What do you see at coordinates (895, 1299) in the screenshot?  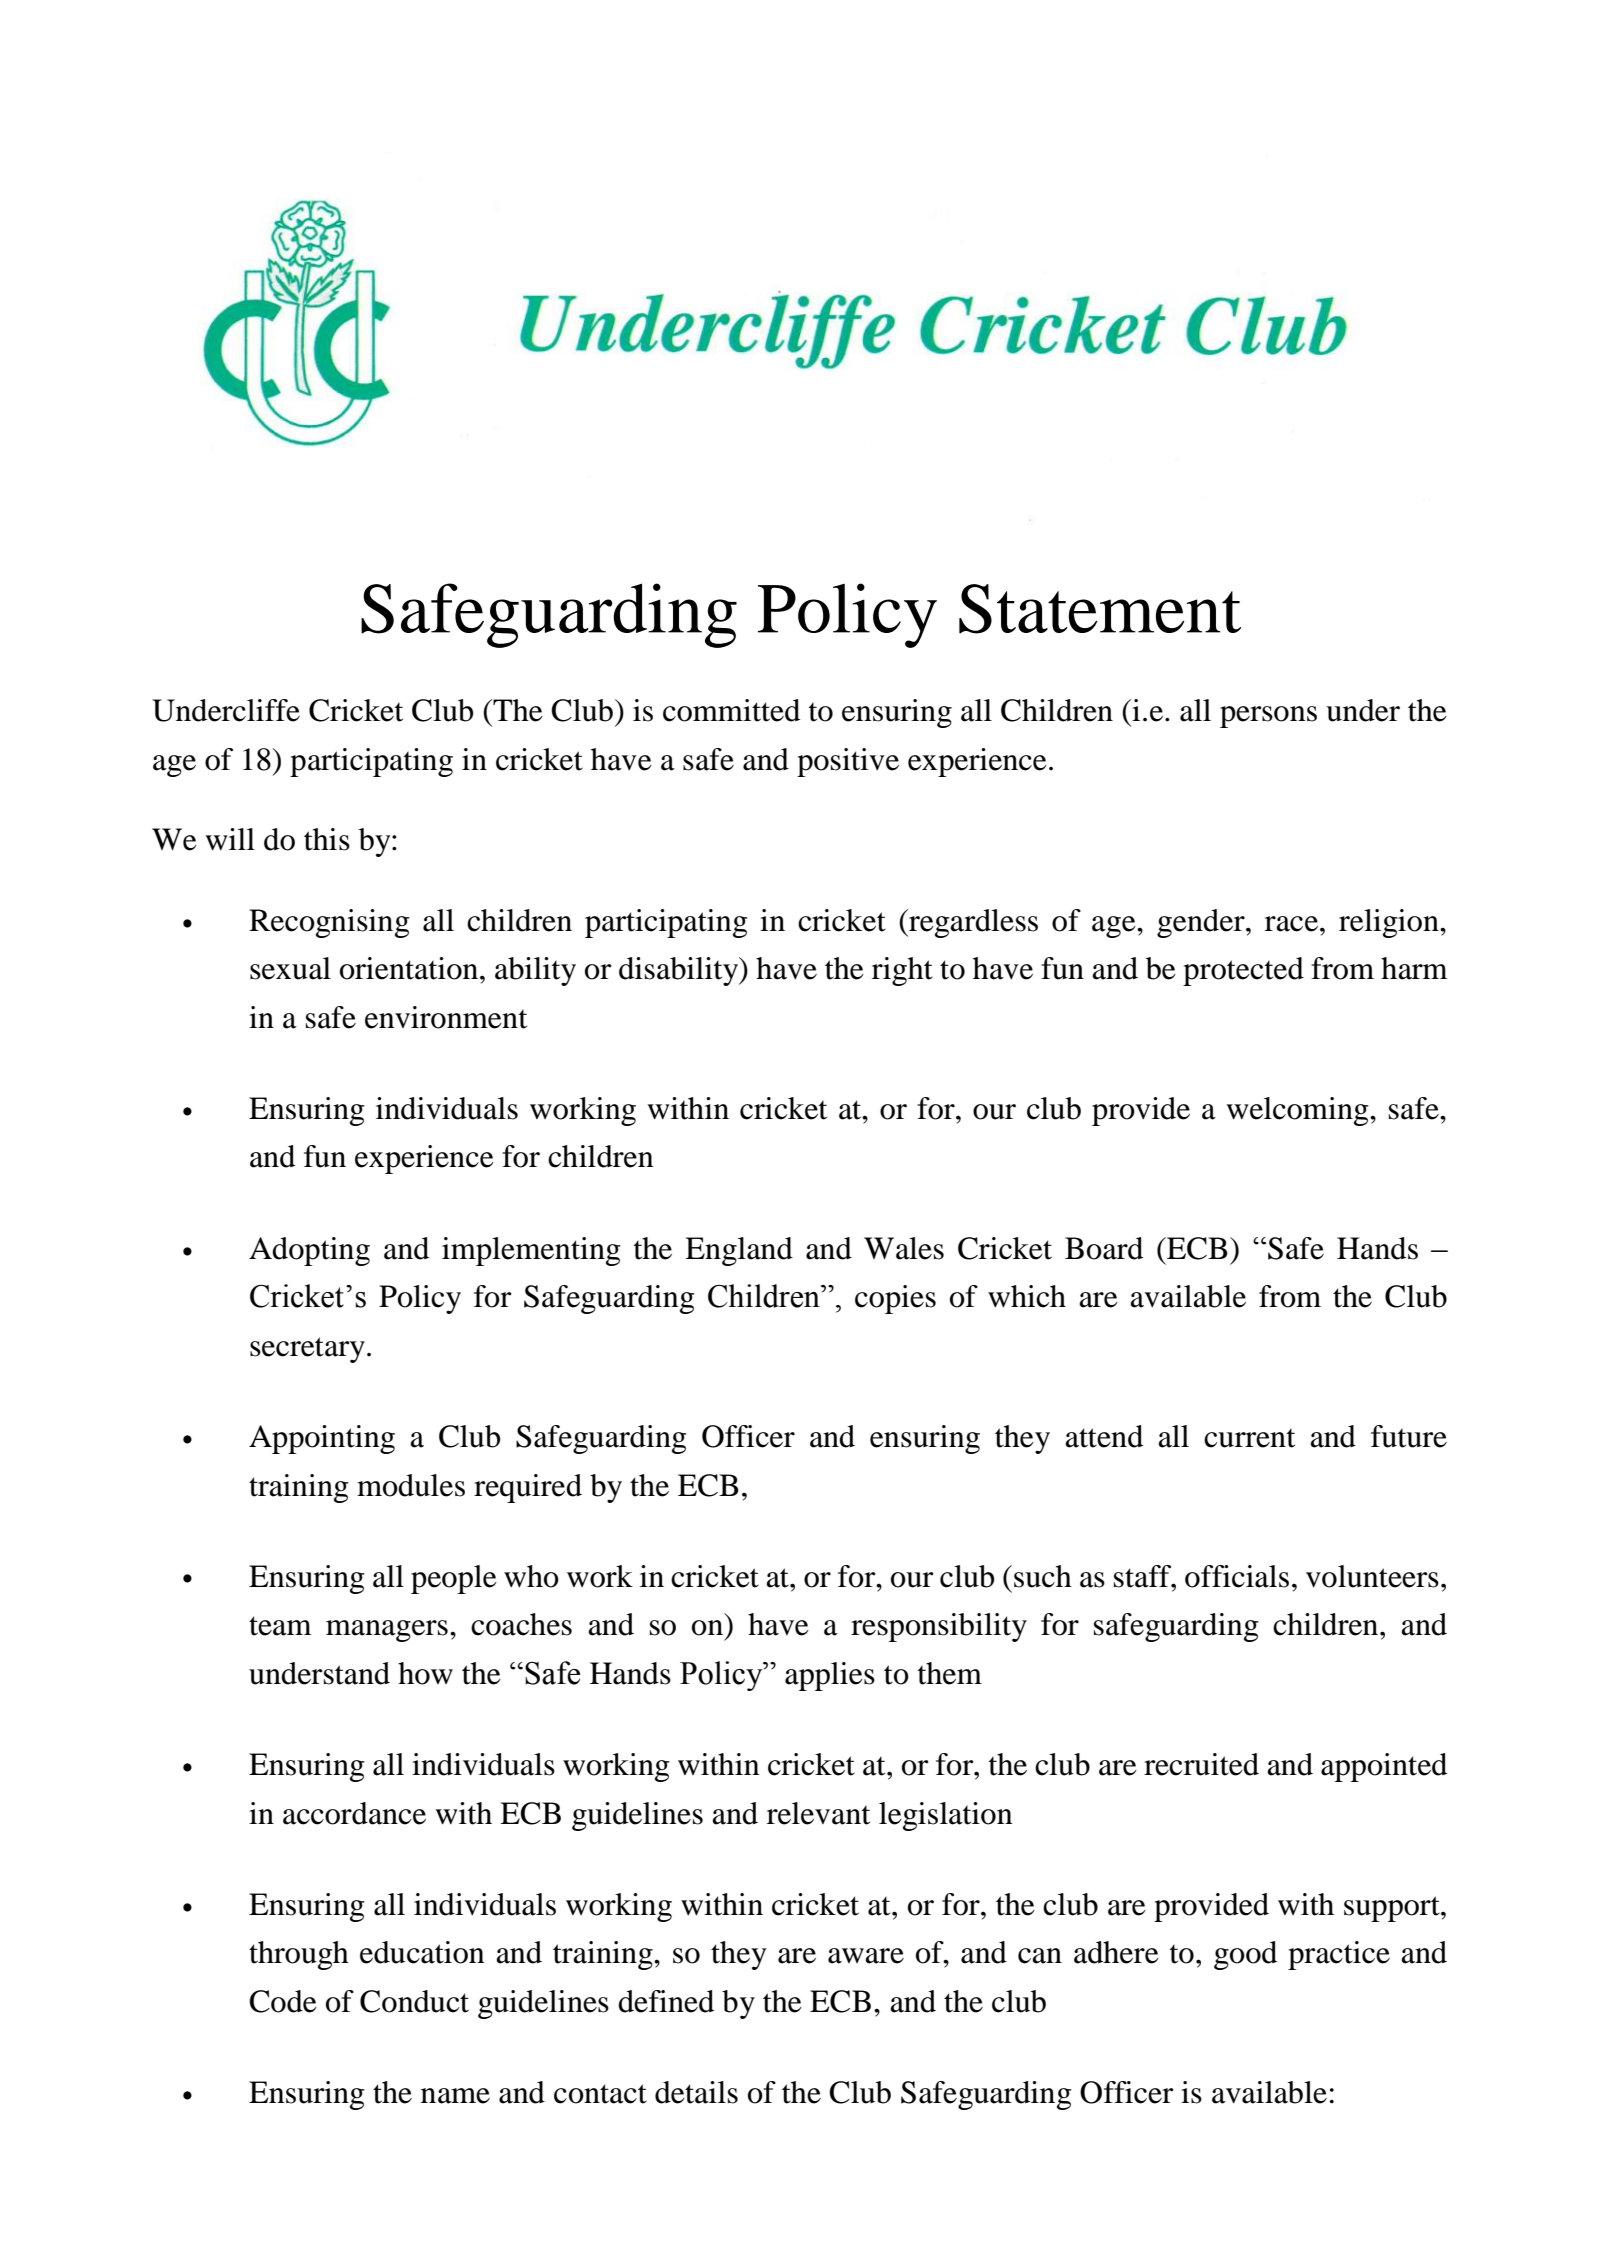 I see `copies` at bounding box center [895, 1299].
